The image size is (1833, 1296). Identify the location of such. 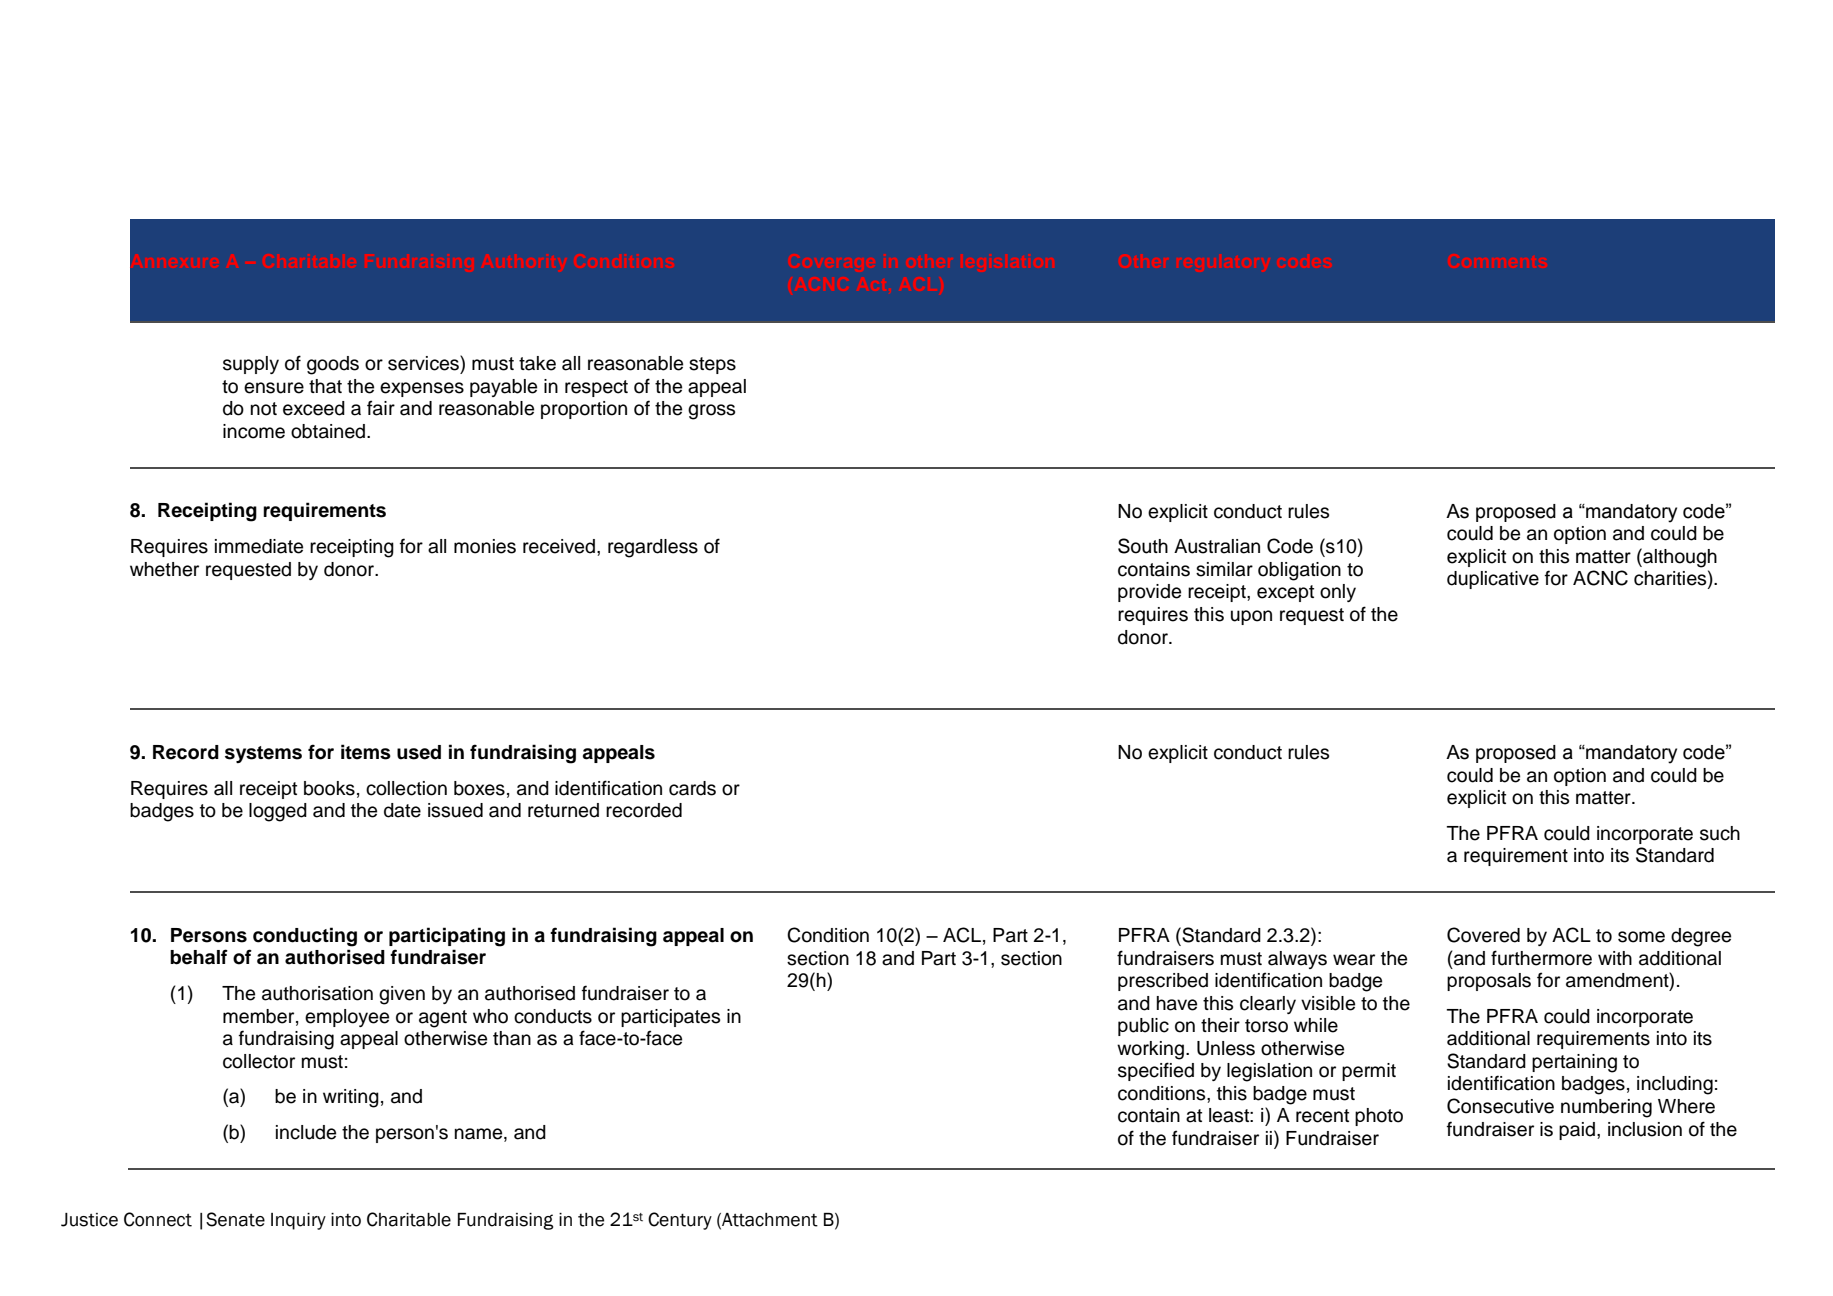
(1720, 833).
